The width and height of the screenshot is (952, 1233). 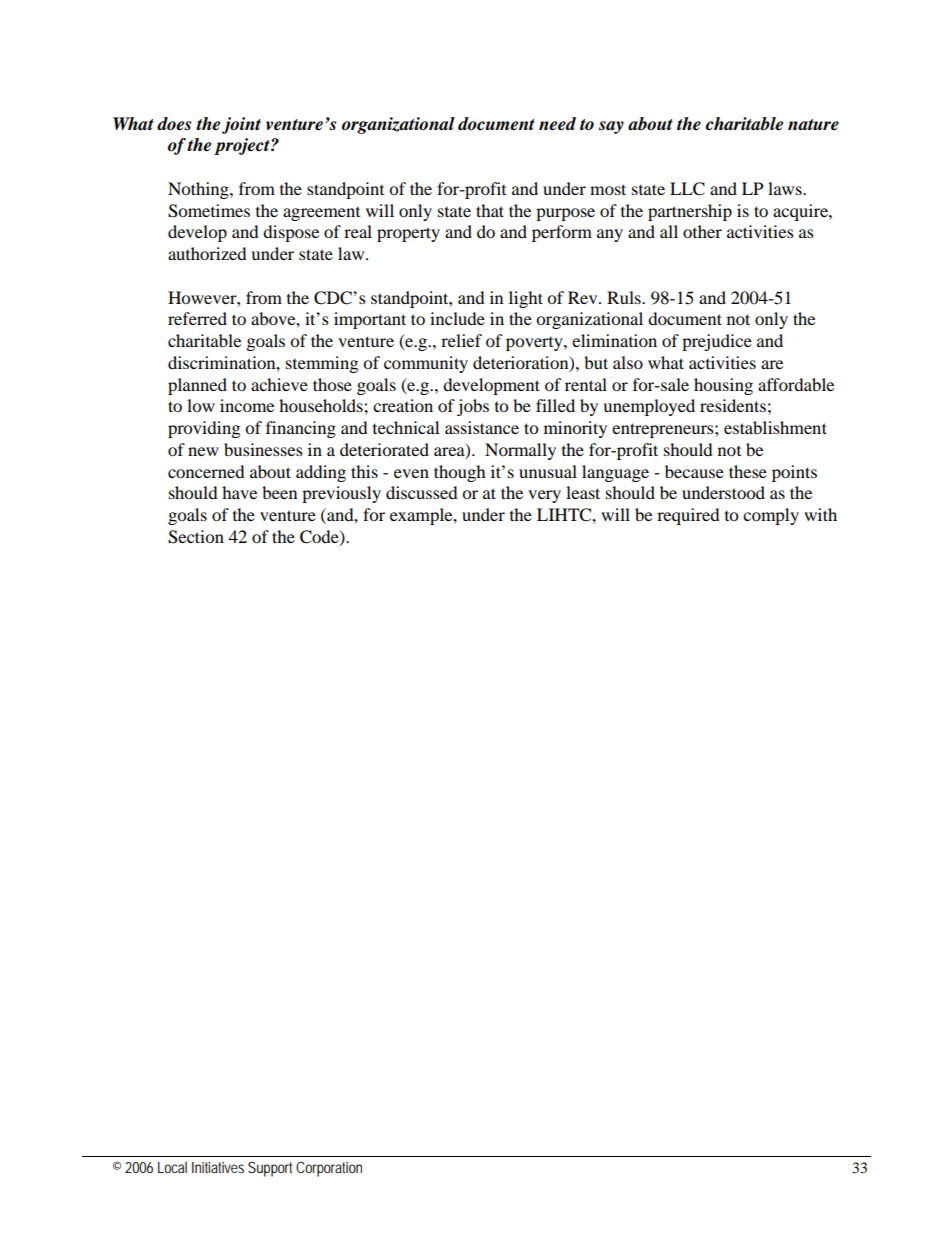 What do you see at coordinates (460, 473) in the screenshot?
I see `though` at bounding box center [460, 473].
